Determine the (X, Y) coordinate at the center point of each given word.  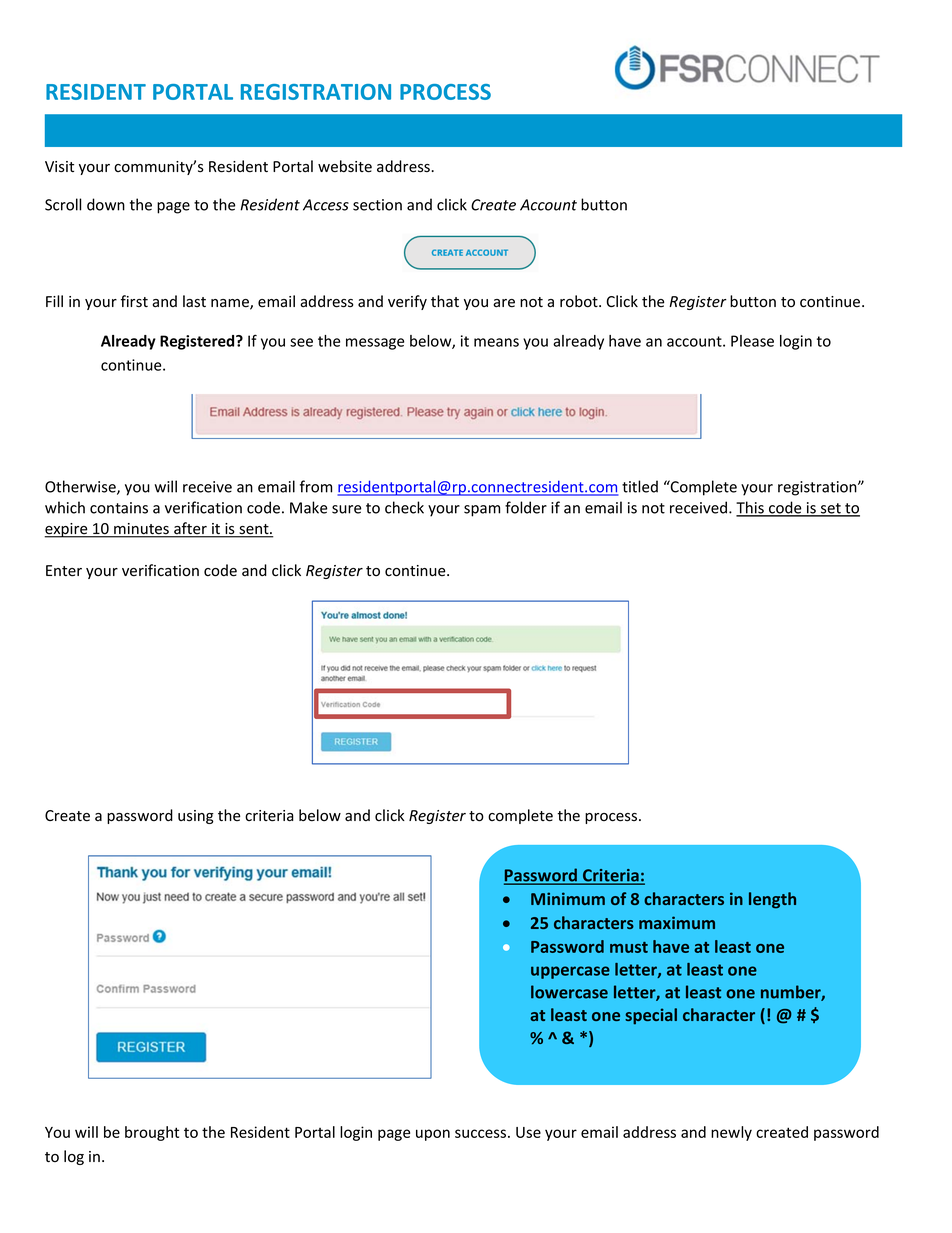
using (196, 817)
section (377, 205)
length (772, 900)
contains (119, 508)
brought (152, 1133)
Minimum (568, 898)
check (404, 507)
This (751, 508)
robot (580, 301)
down (106, 204)
